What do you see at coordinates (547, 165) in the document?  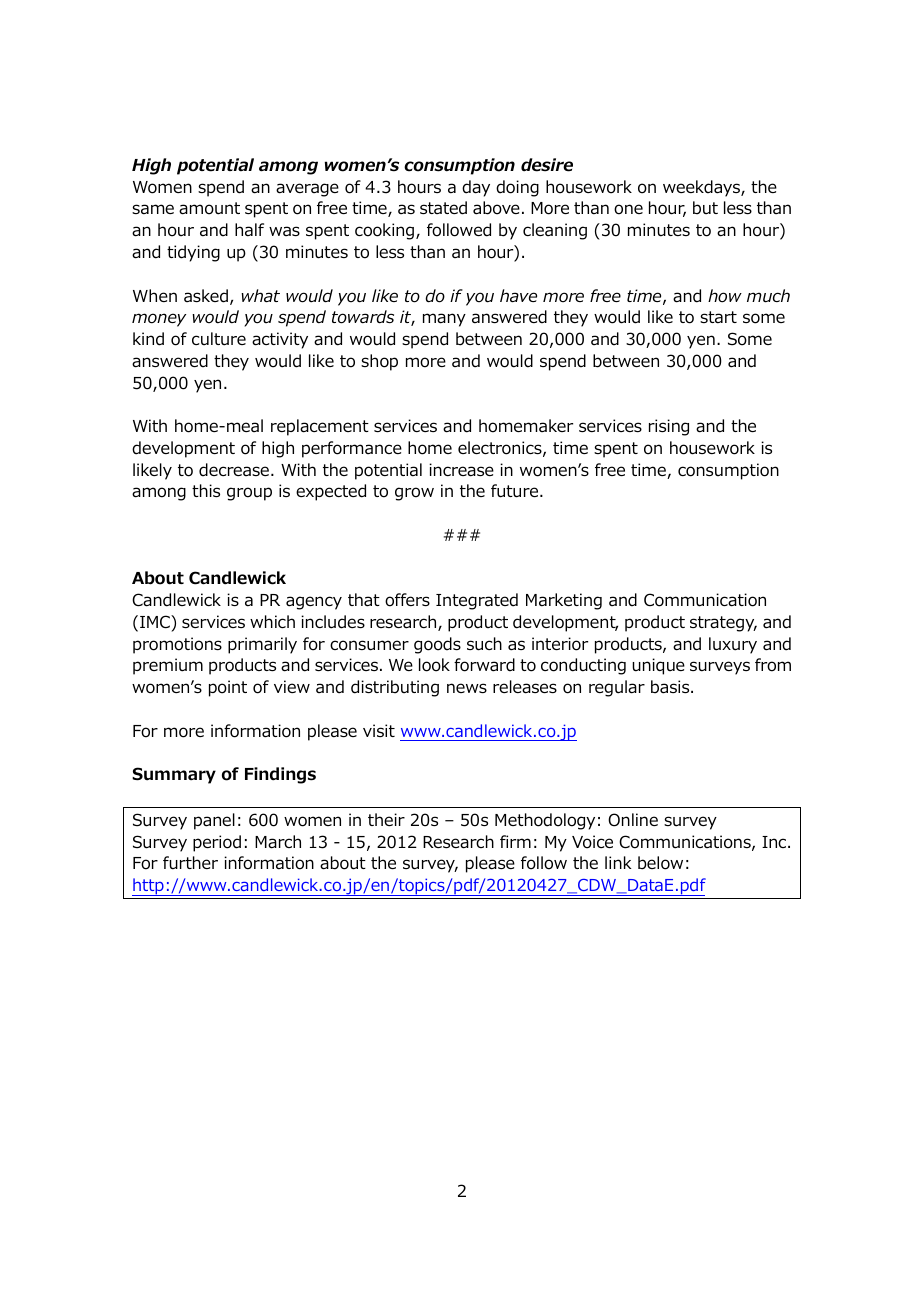 I see `desire` at bounding box center [547, 165].
